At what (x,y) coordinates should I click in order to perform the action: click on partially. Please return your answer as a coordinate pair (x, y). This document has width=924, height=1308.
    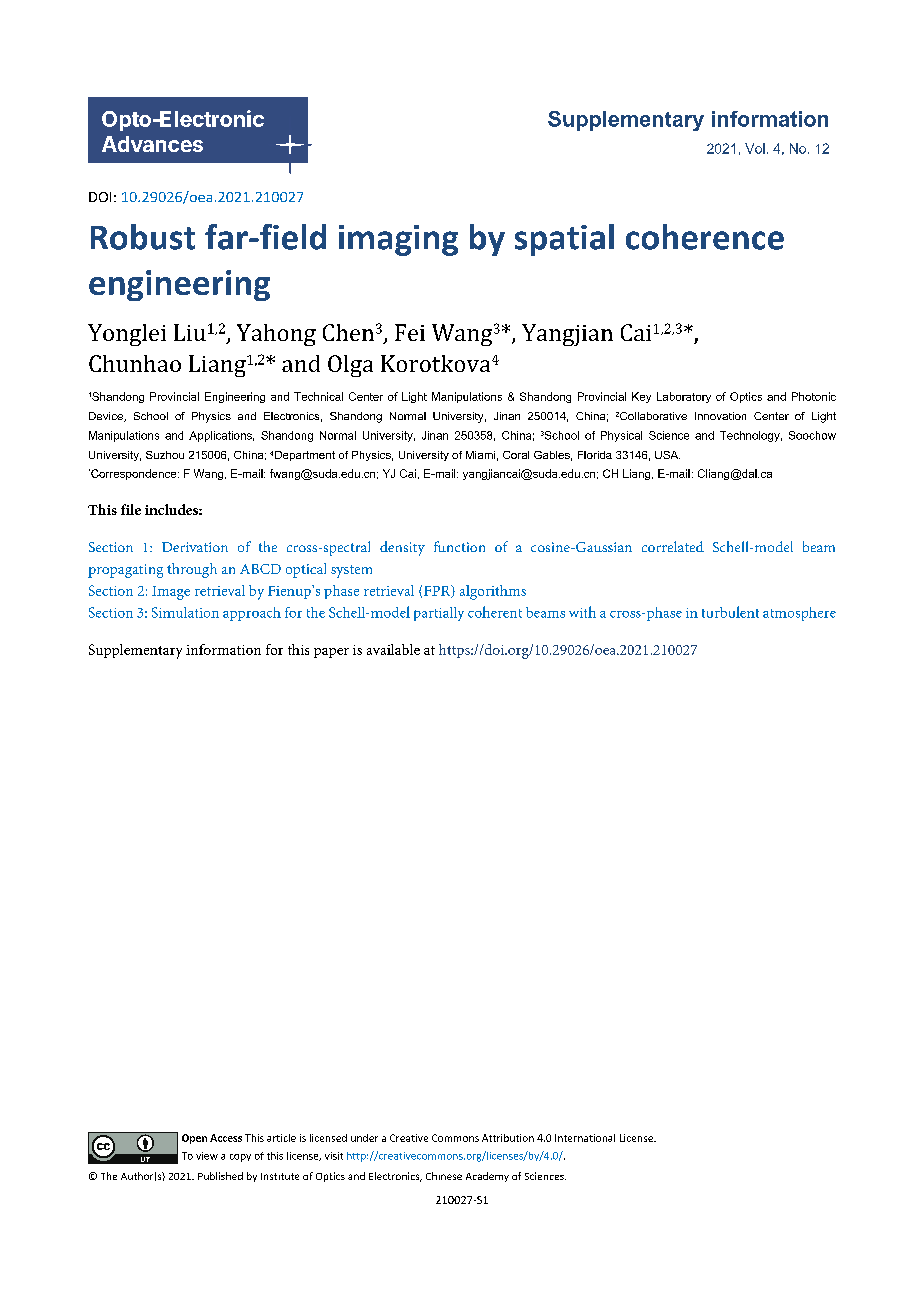
    Looking at the image, I should click on (439, 614).
